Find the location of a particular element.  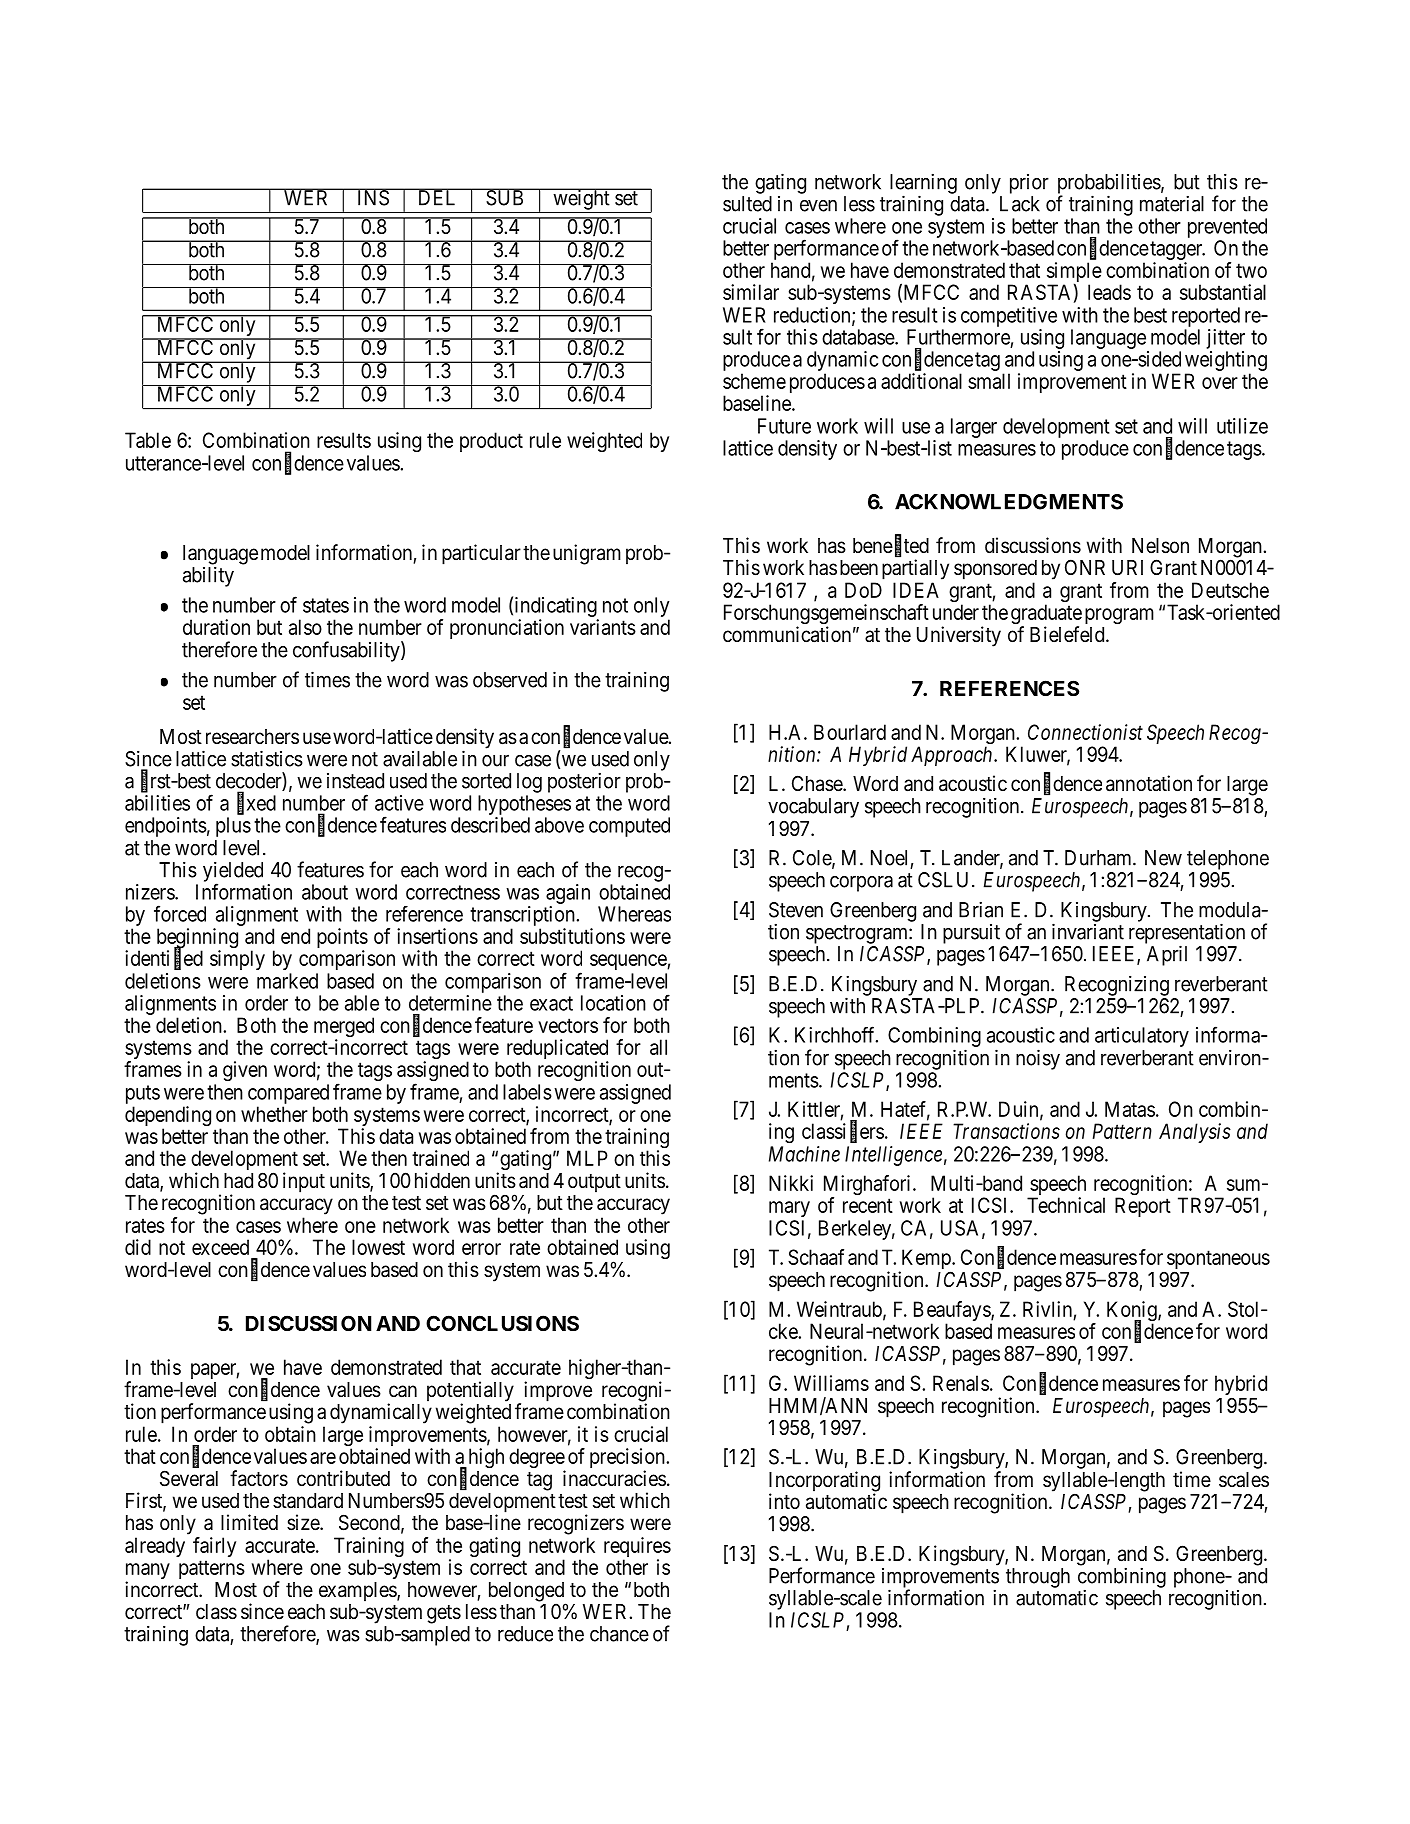

requires is located at coordinates (637, 1548).
